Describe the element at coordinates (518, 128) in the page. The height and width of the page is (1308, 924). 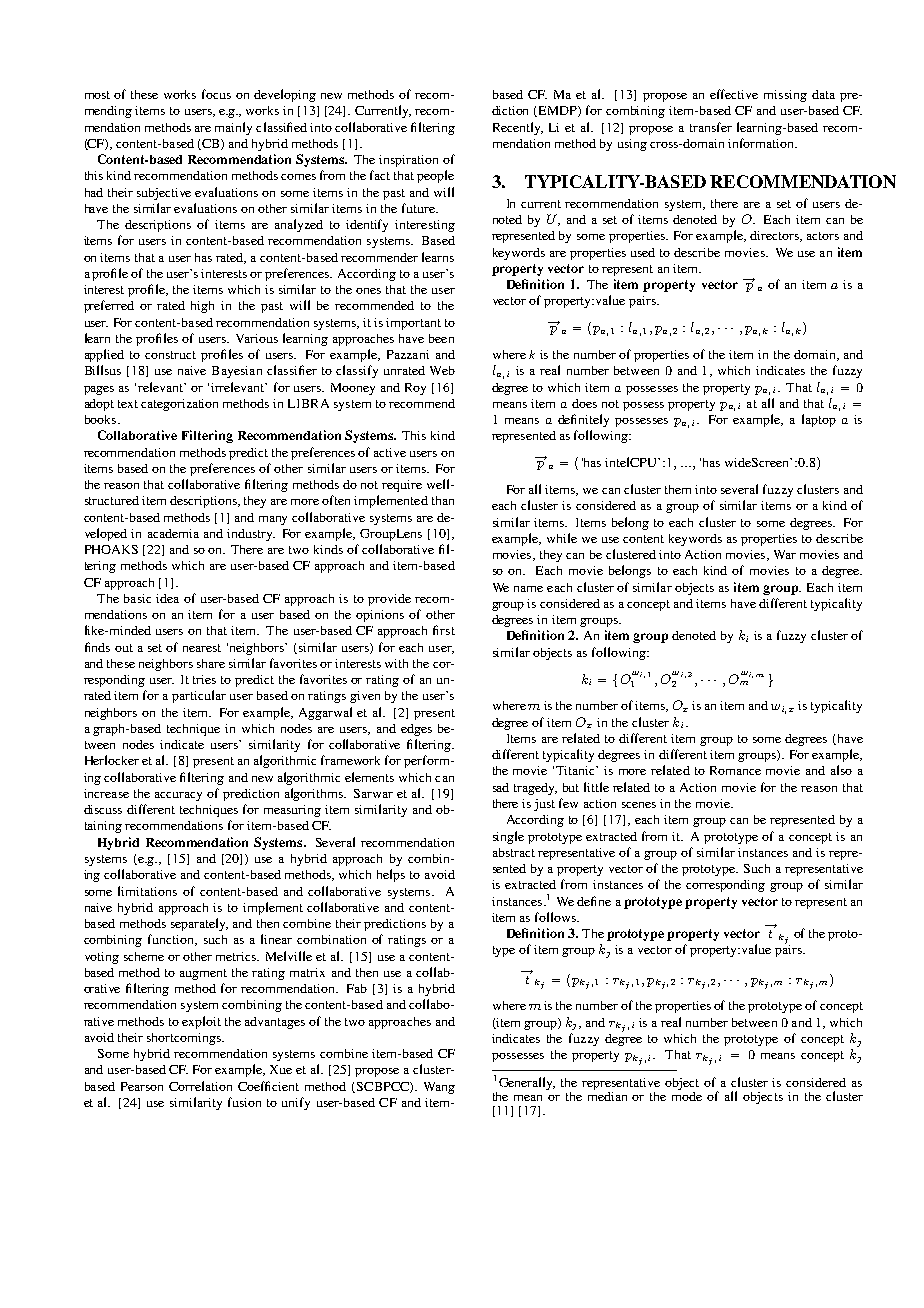
I see `Recently` at that location.
